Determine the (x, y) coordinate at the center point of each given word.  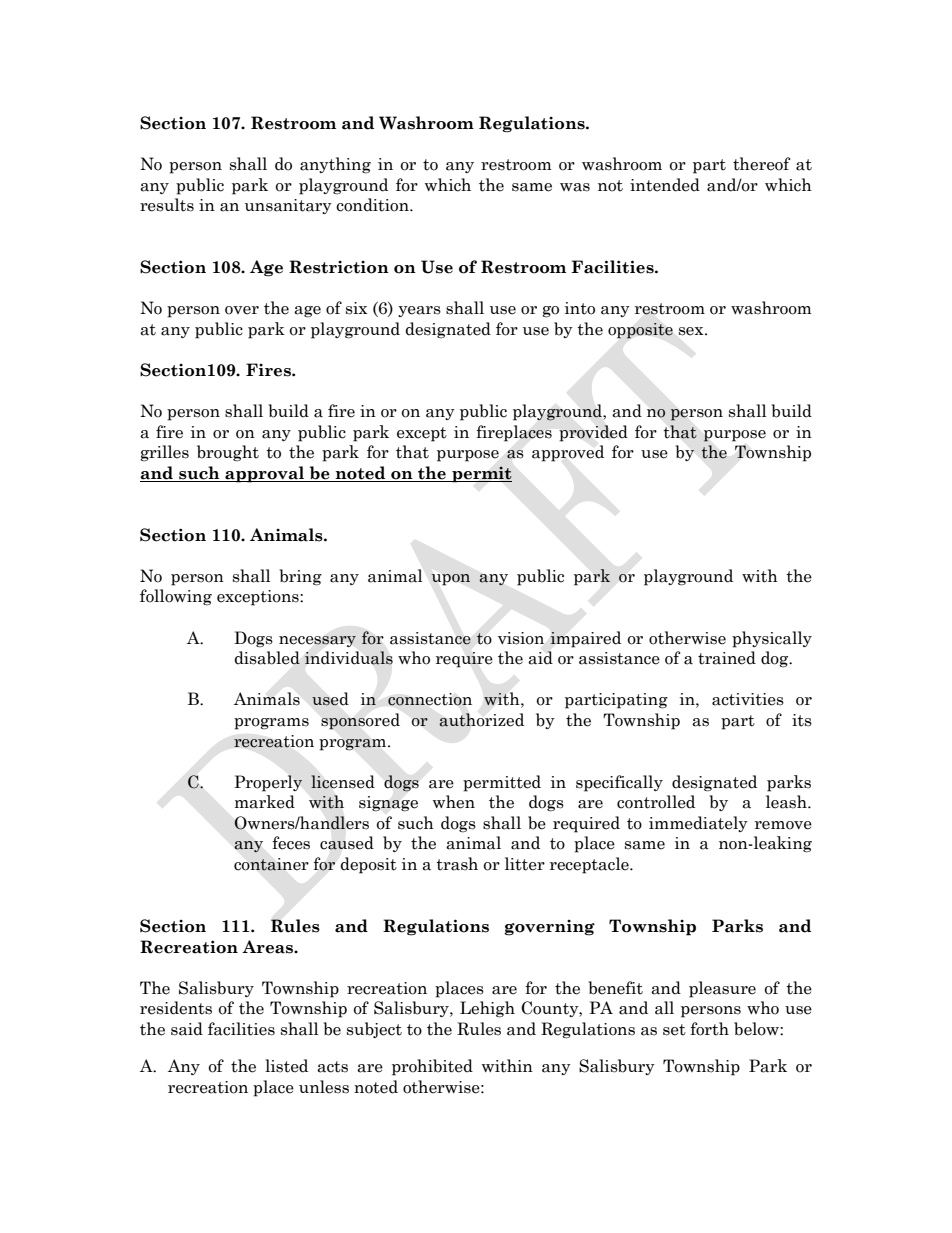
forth (709, 1029)
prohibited (432, 1067)
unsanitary (288, 206)
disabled (267, 658)
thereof (761, 164)
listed (286, 1066)
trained (727, 658)
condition (373, 205)
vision (521, 638)
